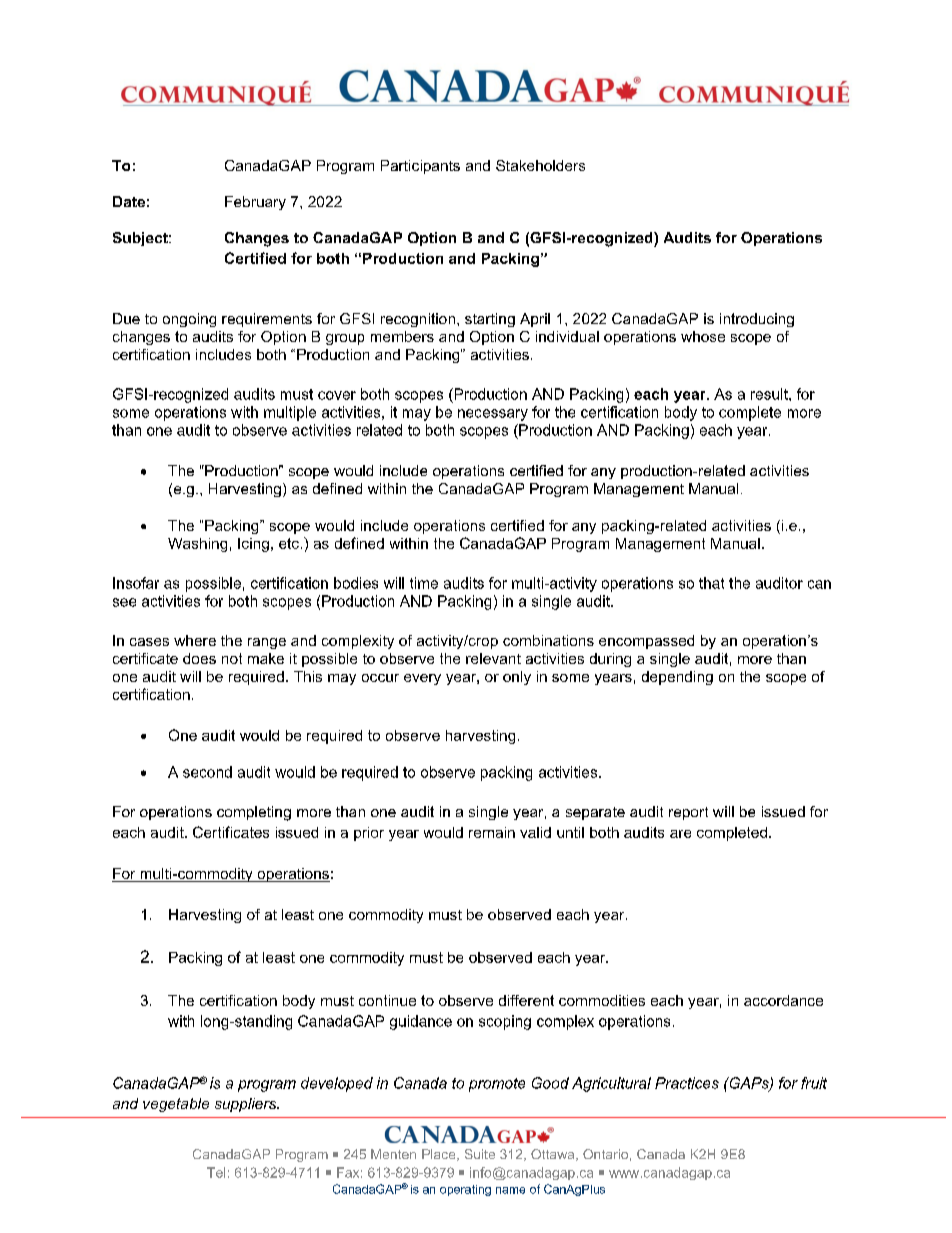 Image resolution: width=952 pixels, height=1233 pixels. Describe the element at coordinates (420, 167) in the screenshot. I see `Participants` at that location.
